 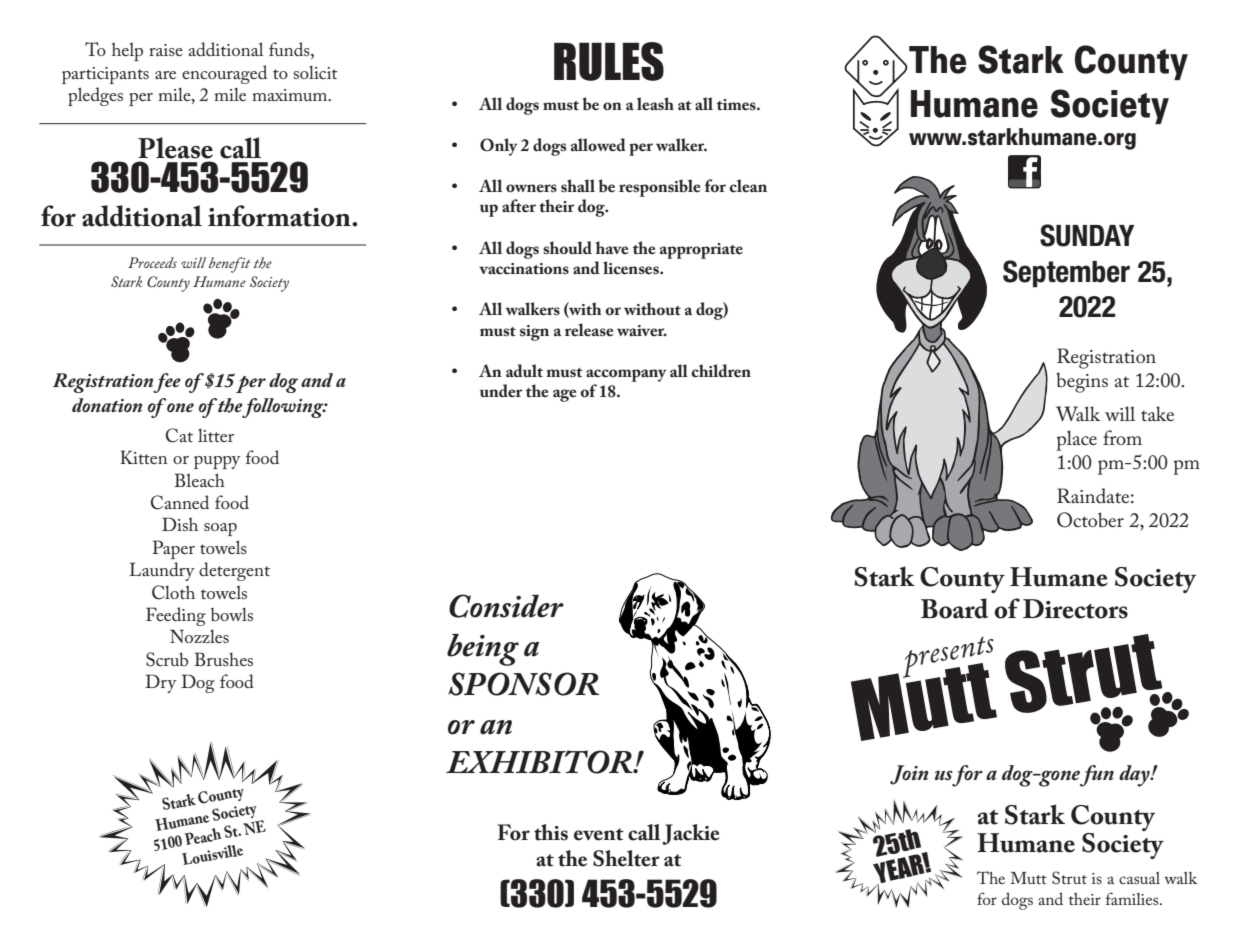 I want to click on Brushes, so click(x=223, y=659).
